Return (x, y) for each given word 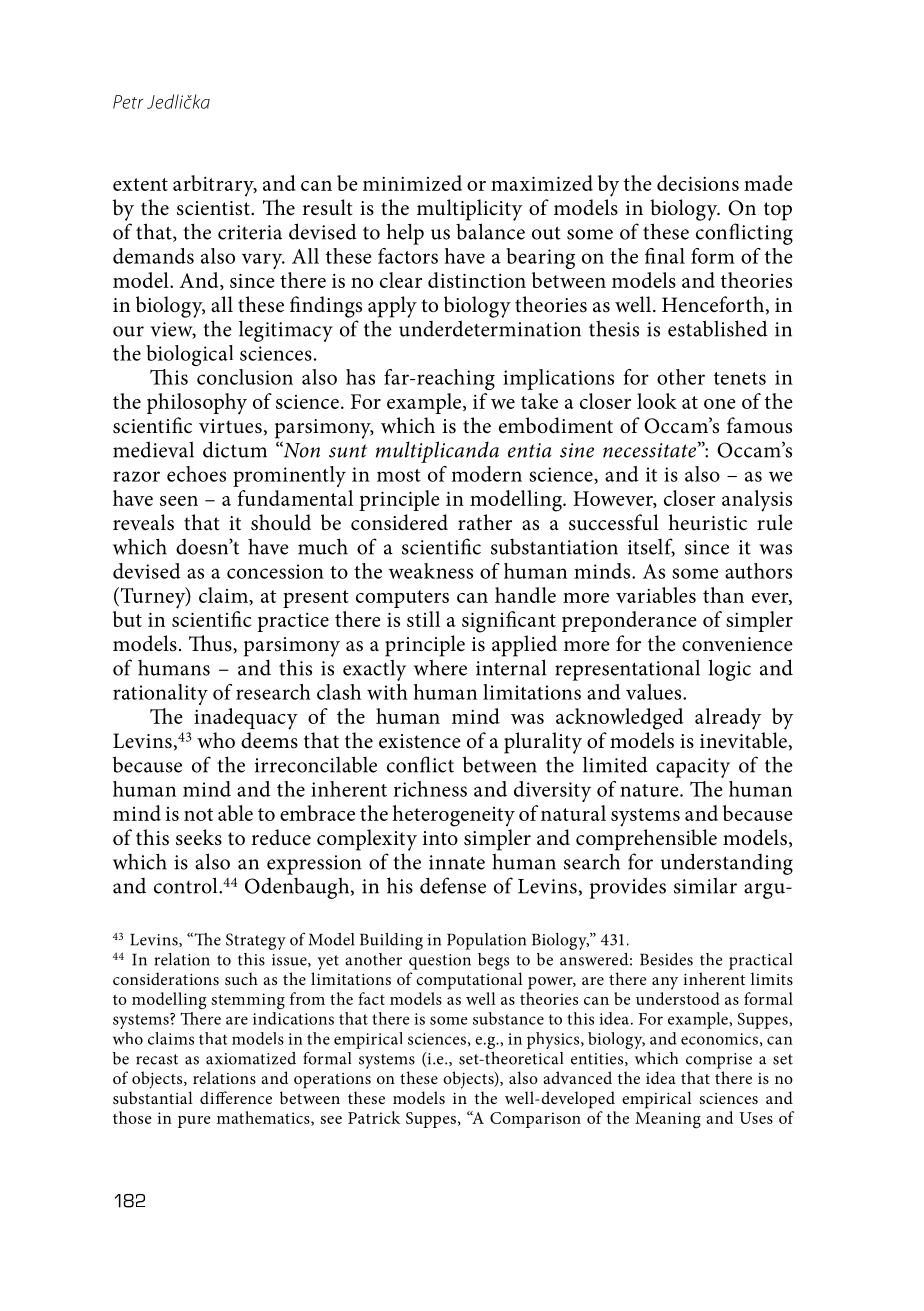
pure (194, 1122)
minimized (412, 183)
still (423, 619)
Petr (128, 102)
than (723, 595)
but (127, 619)
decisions (698, 183)
